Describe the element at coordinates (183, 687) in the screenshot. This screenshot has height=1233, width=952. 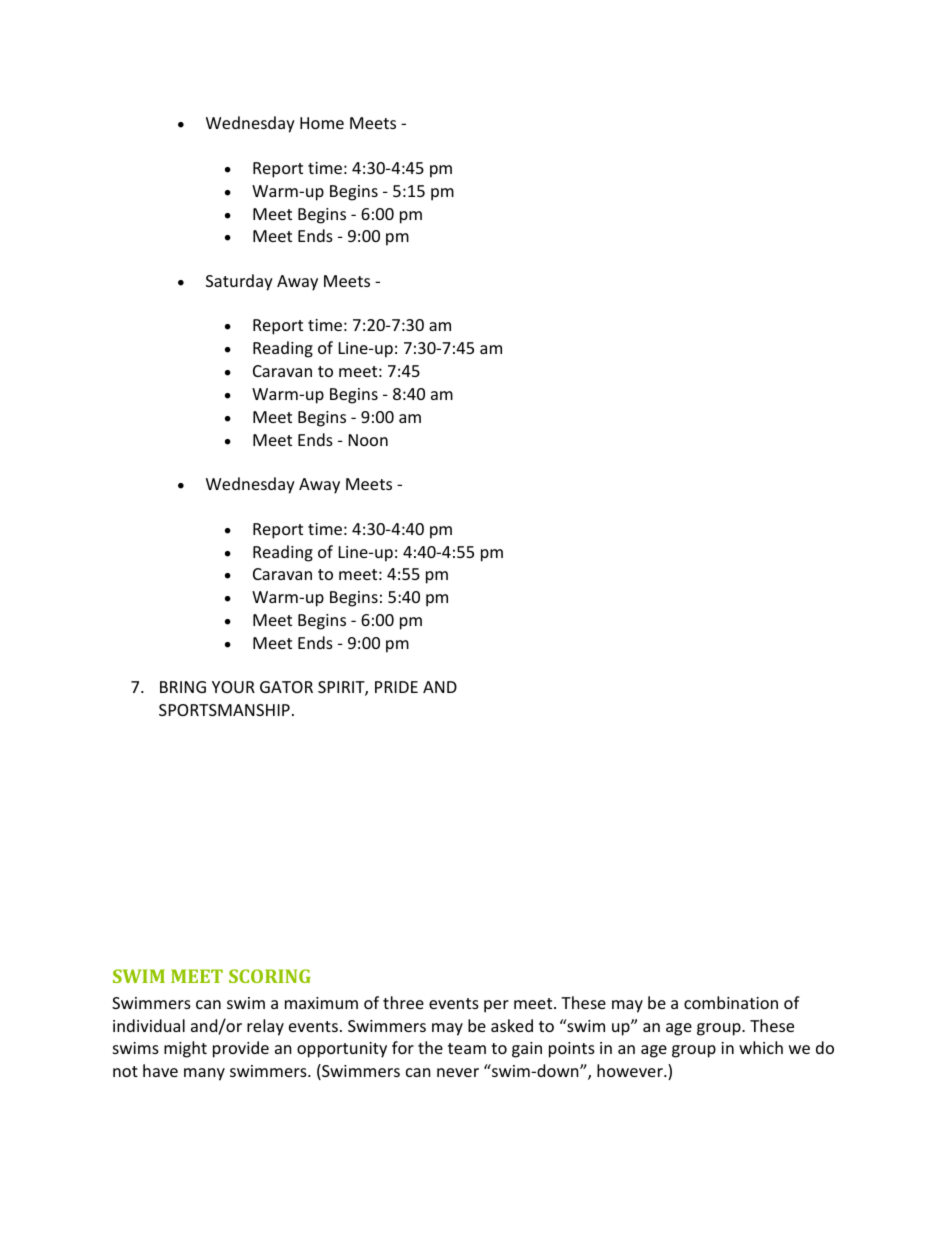
I see `BRING` at that location.
